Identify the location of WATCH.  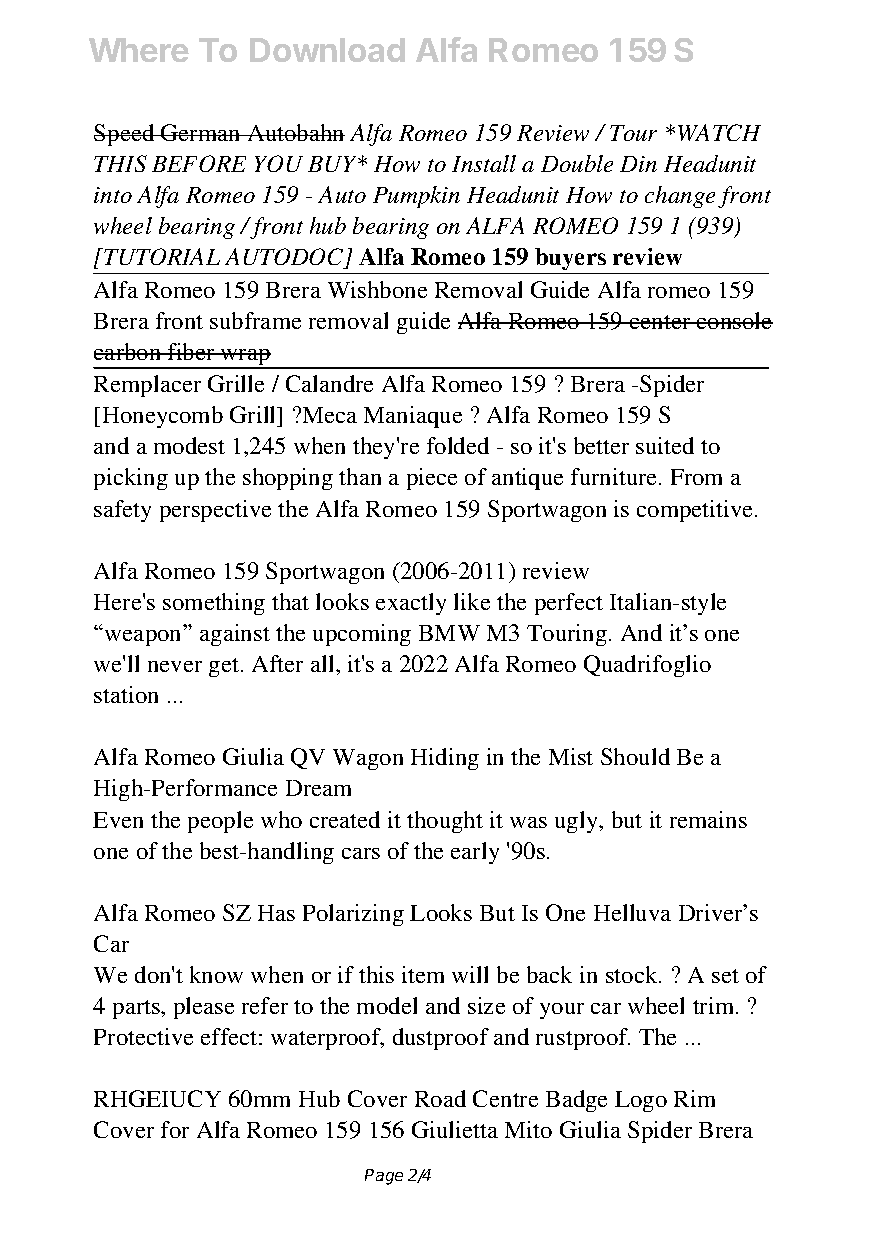
(719, 132).
